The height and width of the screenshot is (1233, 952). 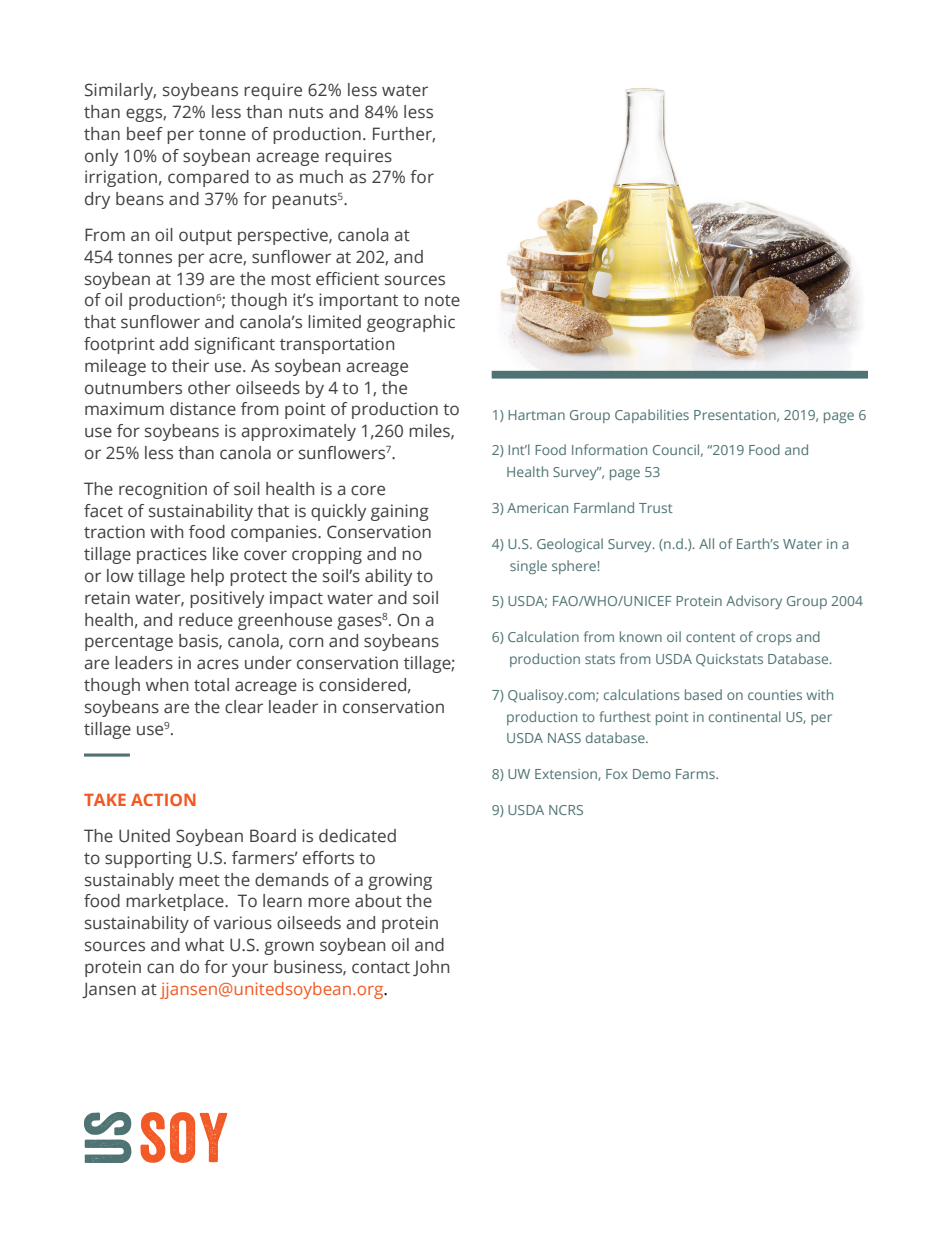 What do you see at coordinates (204, 945) in the screenshot?
I see `what` at bounding box center [204, 945].
